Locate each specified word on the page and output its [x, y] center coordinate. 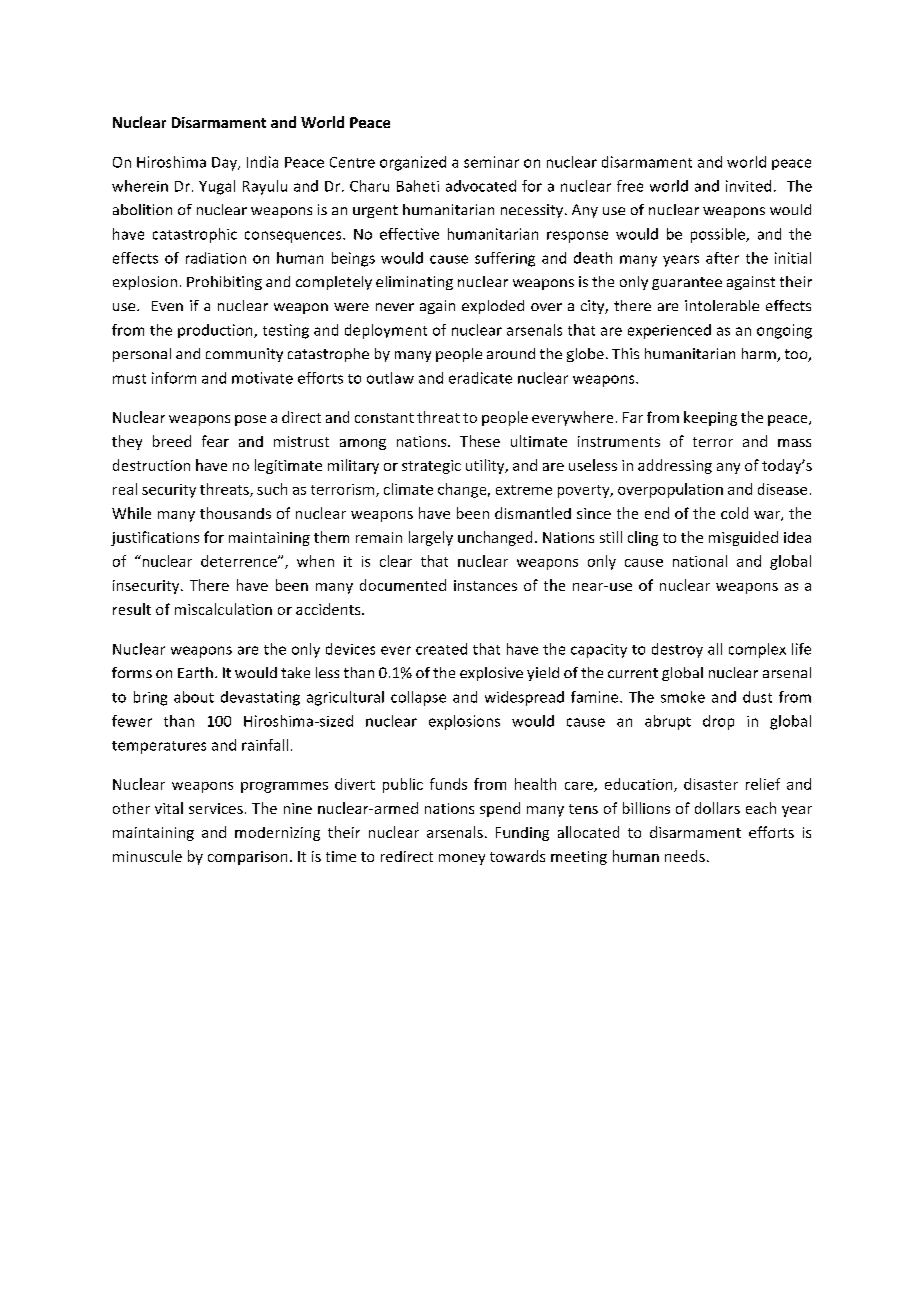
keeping [710, 418]
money [462, 859]
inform [174, 378]
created [441, 649]
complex [757, 650]
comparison [247, 858]
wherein [140, 186]
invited [748, 186]
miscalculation [223, 609]
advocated [481, 186]
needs [685, 856]
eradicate [480, 378]
